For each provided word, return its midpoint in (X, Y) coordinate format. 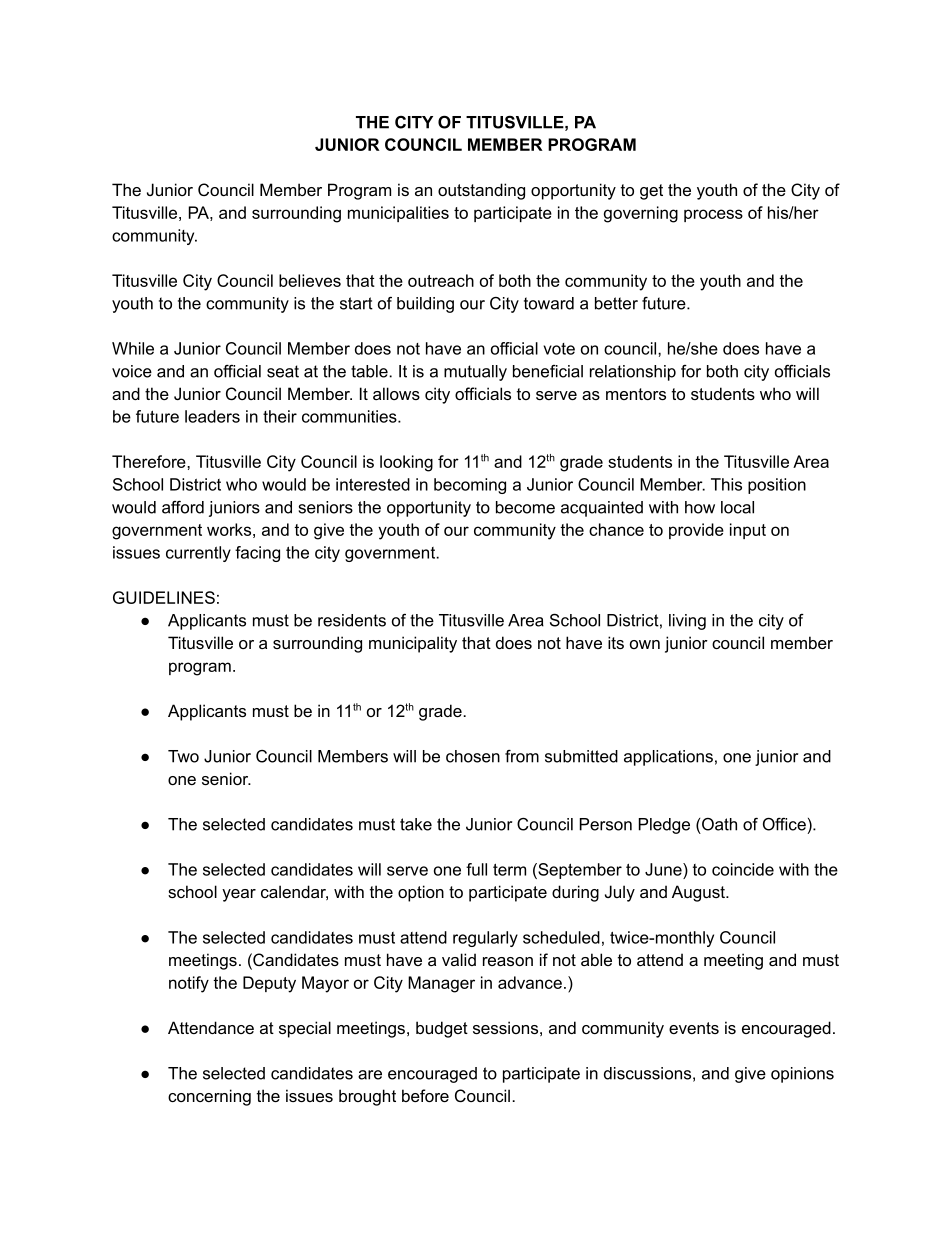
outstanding (481, 191)
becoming (470, 486)
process (713, 215)
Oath (719, 824)
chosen (473, 756)
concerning (209, 1097)
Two (183, 756)
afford (183, 507)
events (694, 1028)
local (737, 507)
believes (310, 280)
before (425, 1095)
